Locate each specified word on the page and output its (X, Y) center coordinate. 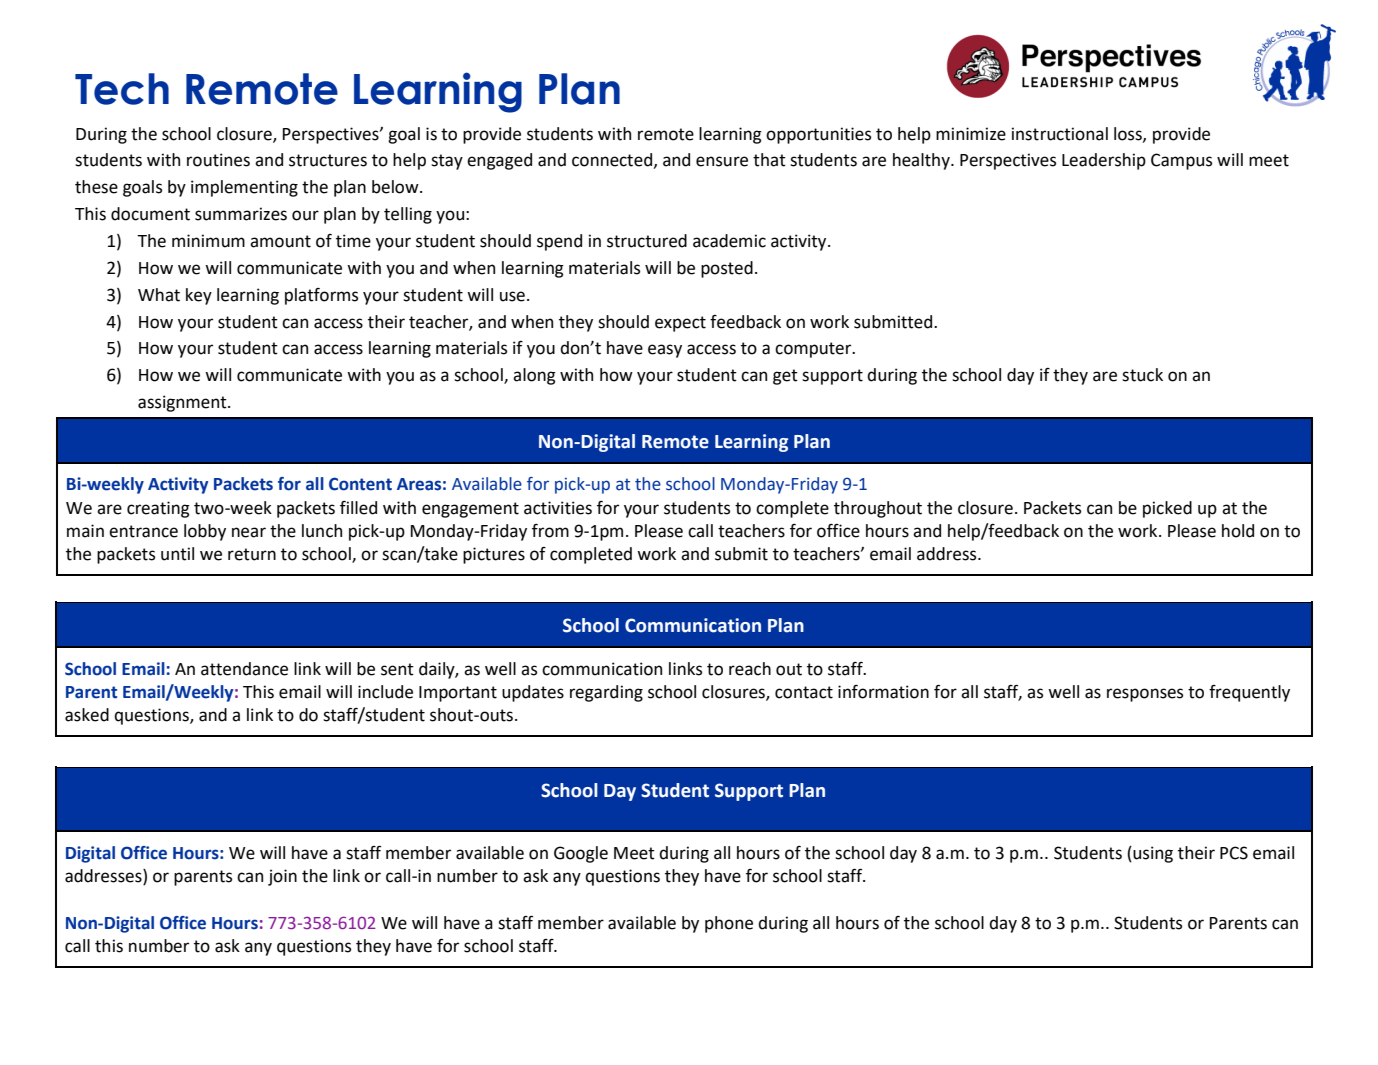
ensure (722, 161)
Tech (122, 89)
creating (158, 509)
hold (1238, 531)
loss (1129, 134)
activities (558, 508)
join (282, 877)
